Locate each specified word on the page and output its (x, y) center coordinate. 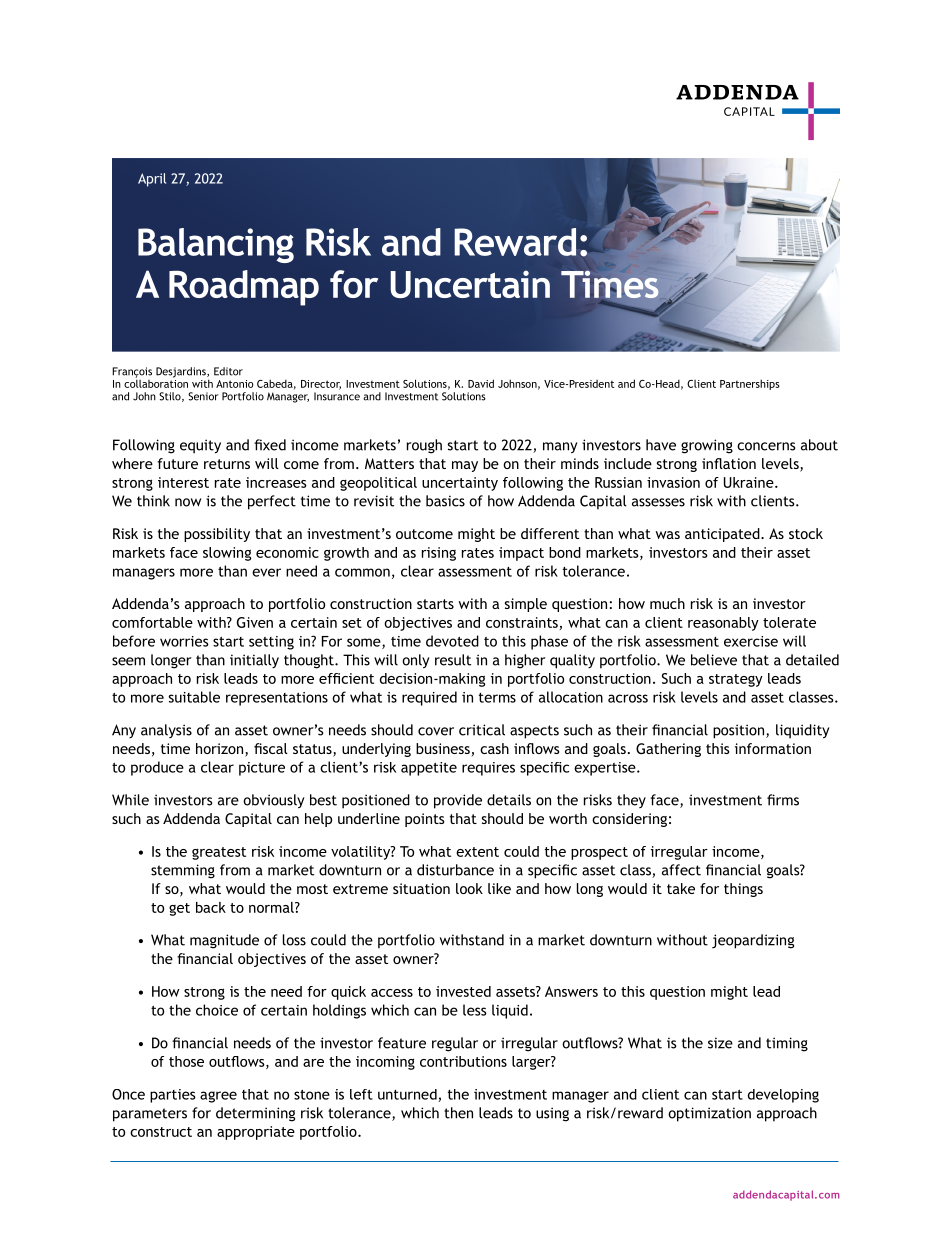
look (469, 888)
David (481, 383)
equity (200, 446)
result (453, 660)
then (458, 1113)
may (465, 466)
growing (707, 446)
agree (218, 1097)
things (743, 890)
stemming (183, 871)
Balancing (216, 245)
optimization (709, 1114)
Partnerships (750, 384)
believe (714, 660)
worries (184, 641)
